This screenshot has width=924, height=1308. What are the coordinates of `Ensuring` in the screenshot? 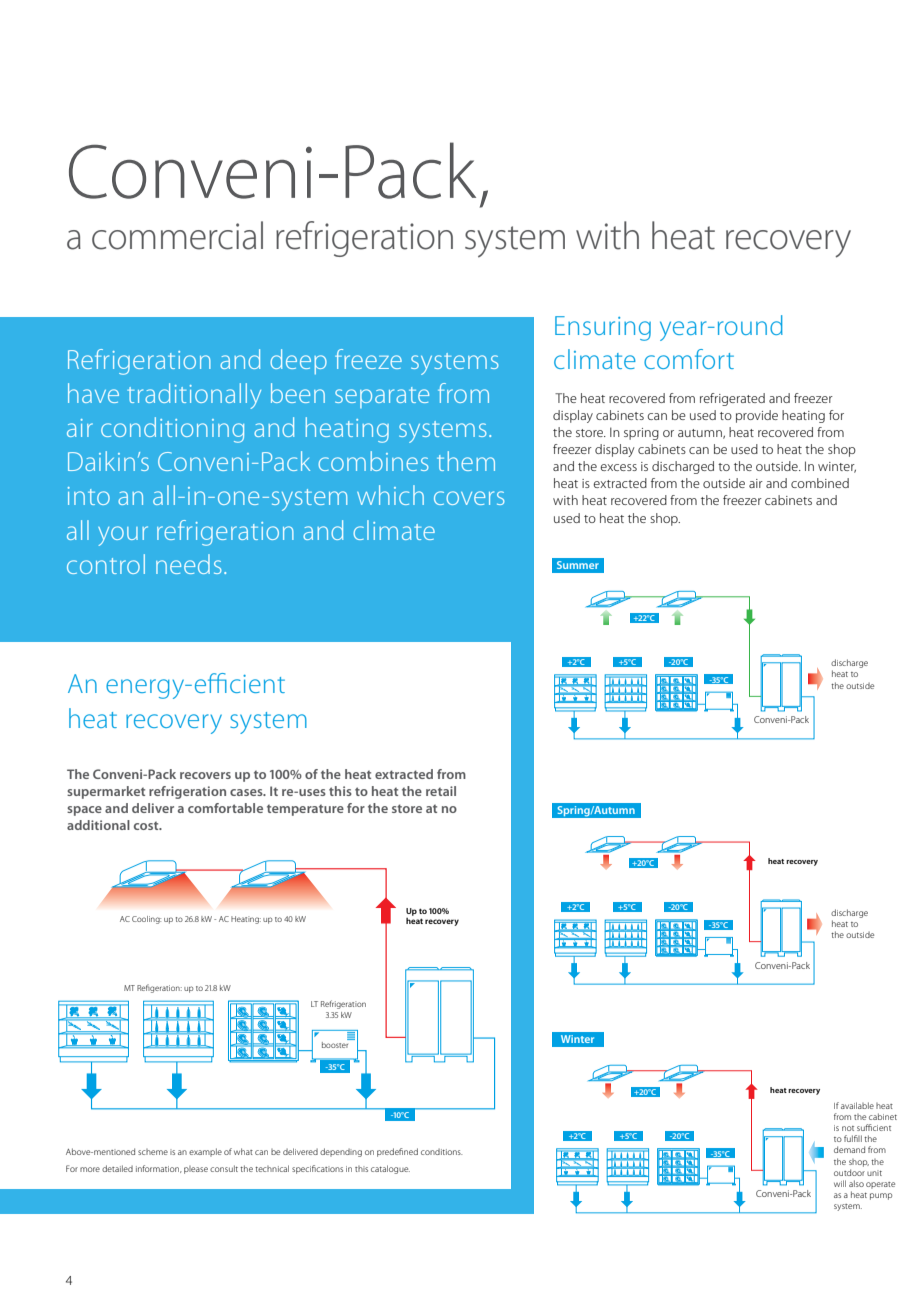 It's located at (603, 328).
